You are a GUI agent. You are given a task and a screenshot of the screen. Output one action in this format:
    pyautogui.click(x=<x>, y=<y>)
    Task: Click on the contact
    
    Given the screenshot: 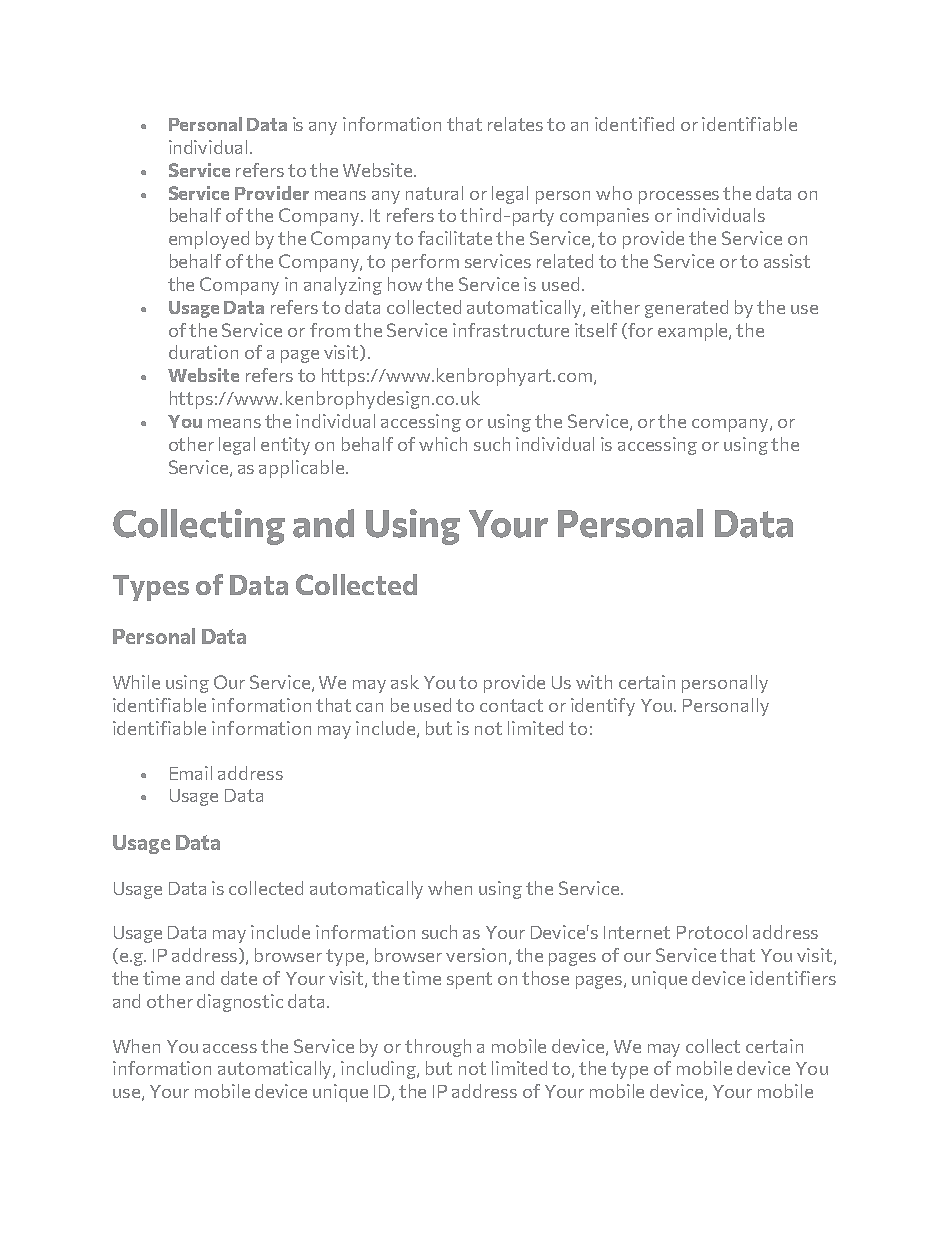 What is the action you would take?
    pyautogui.click(x=511, y=705)
